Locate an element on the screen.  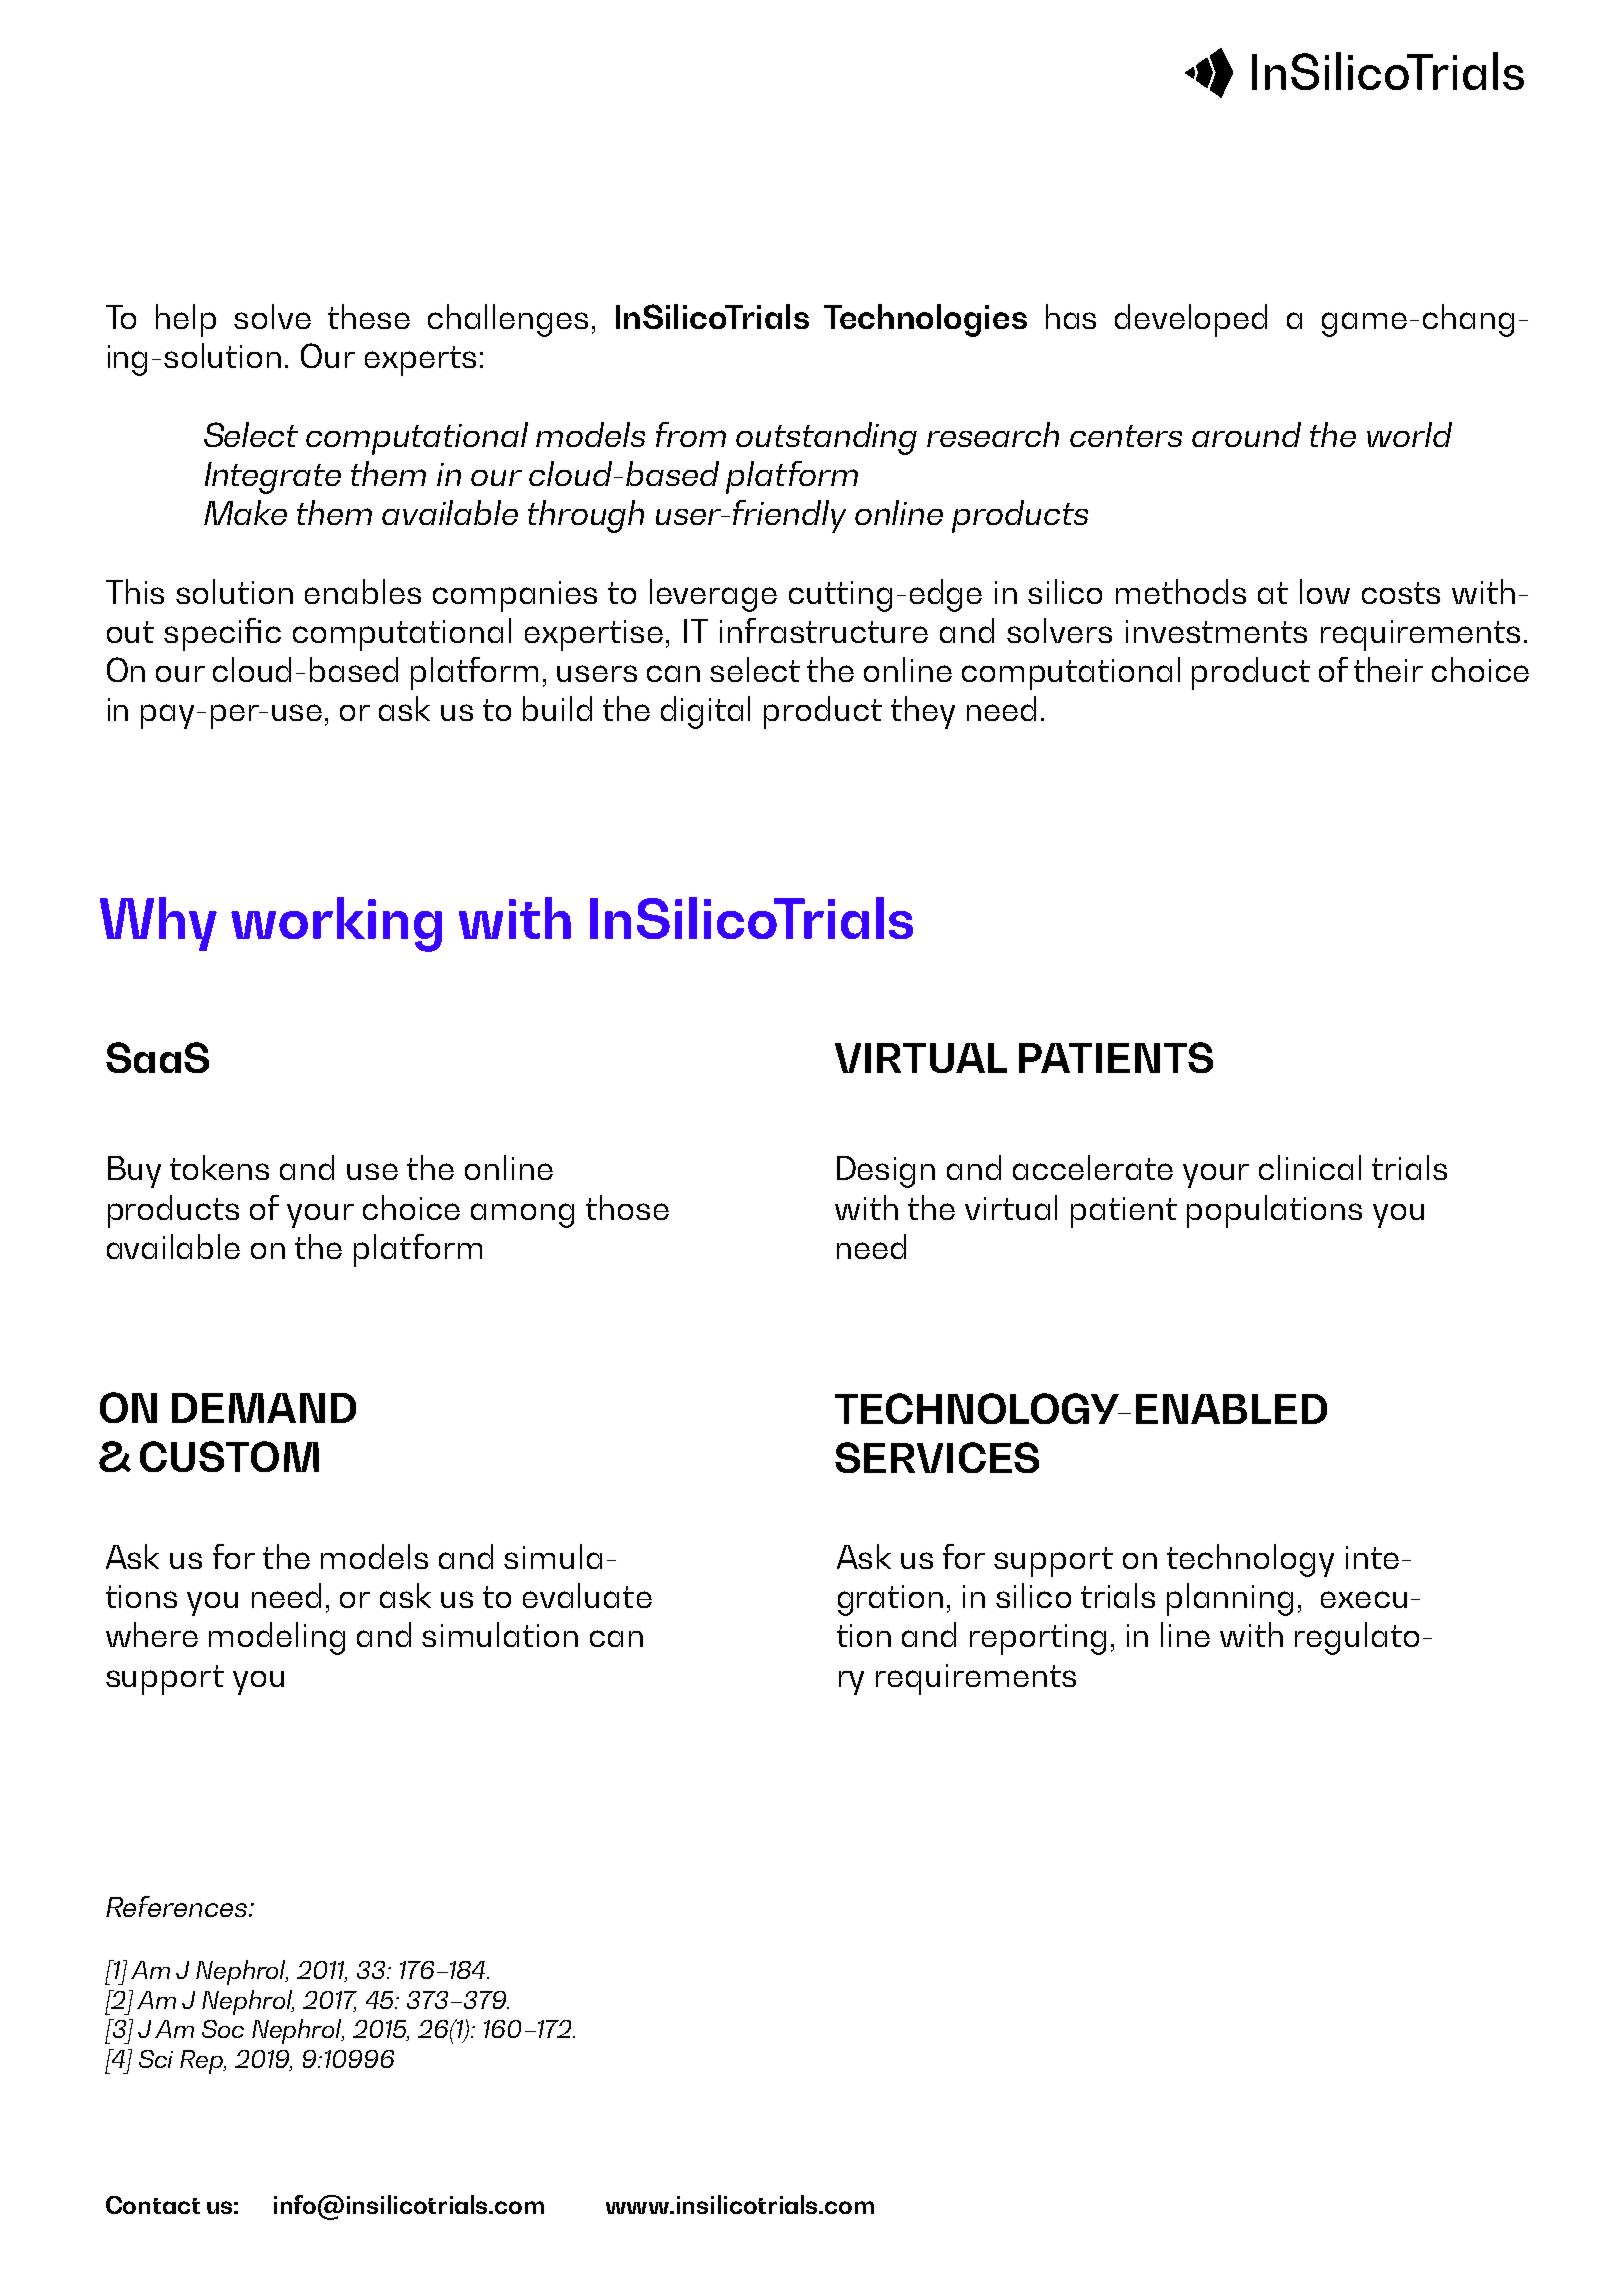
outstanding is located at coordinates (826, 438).
